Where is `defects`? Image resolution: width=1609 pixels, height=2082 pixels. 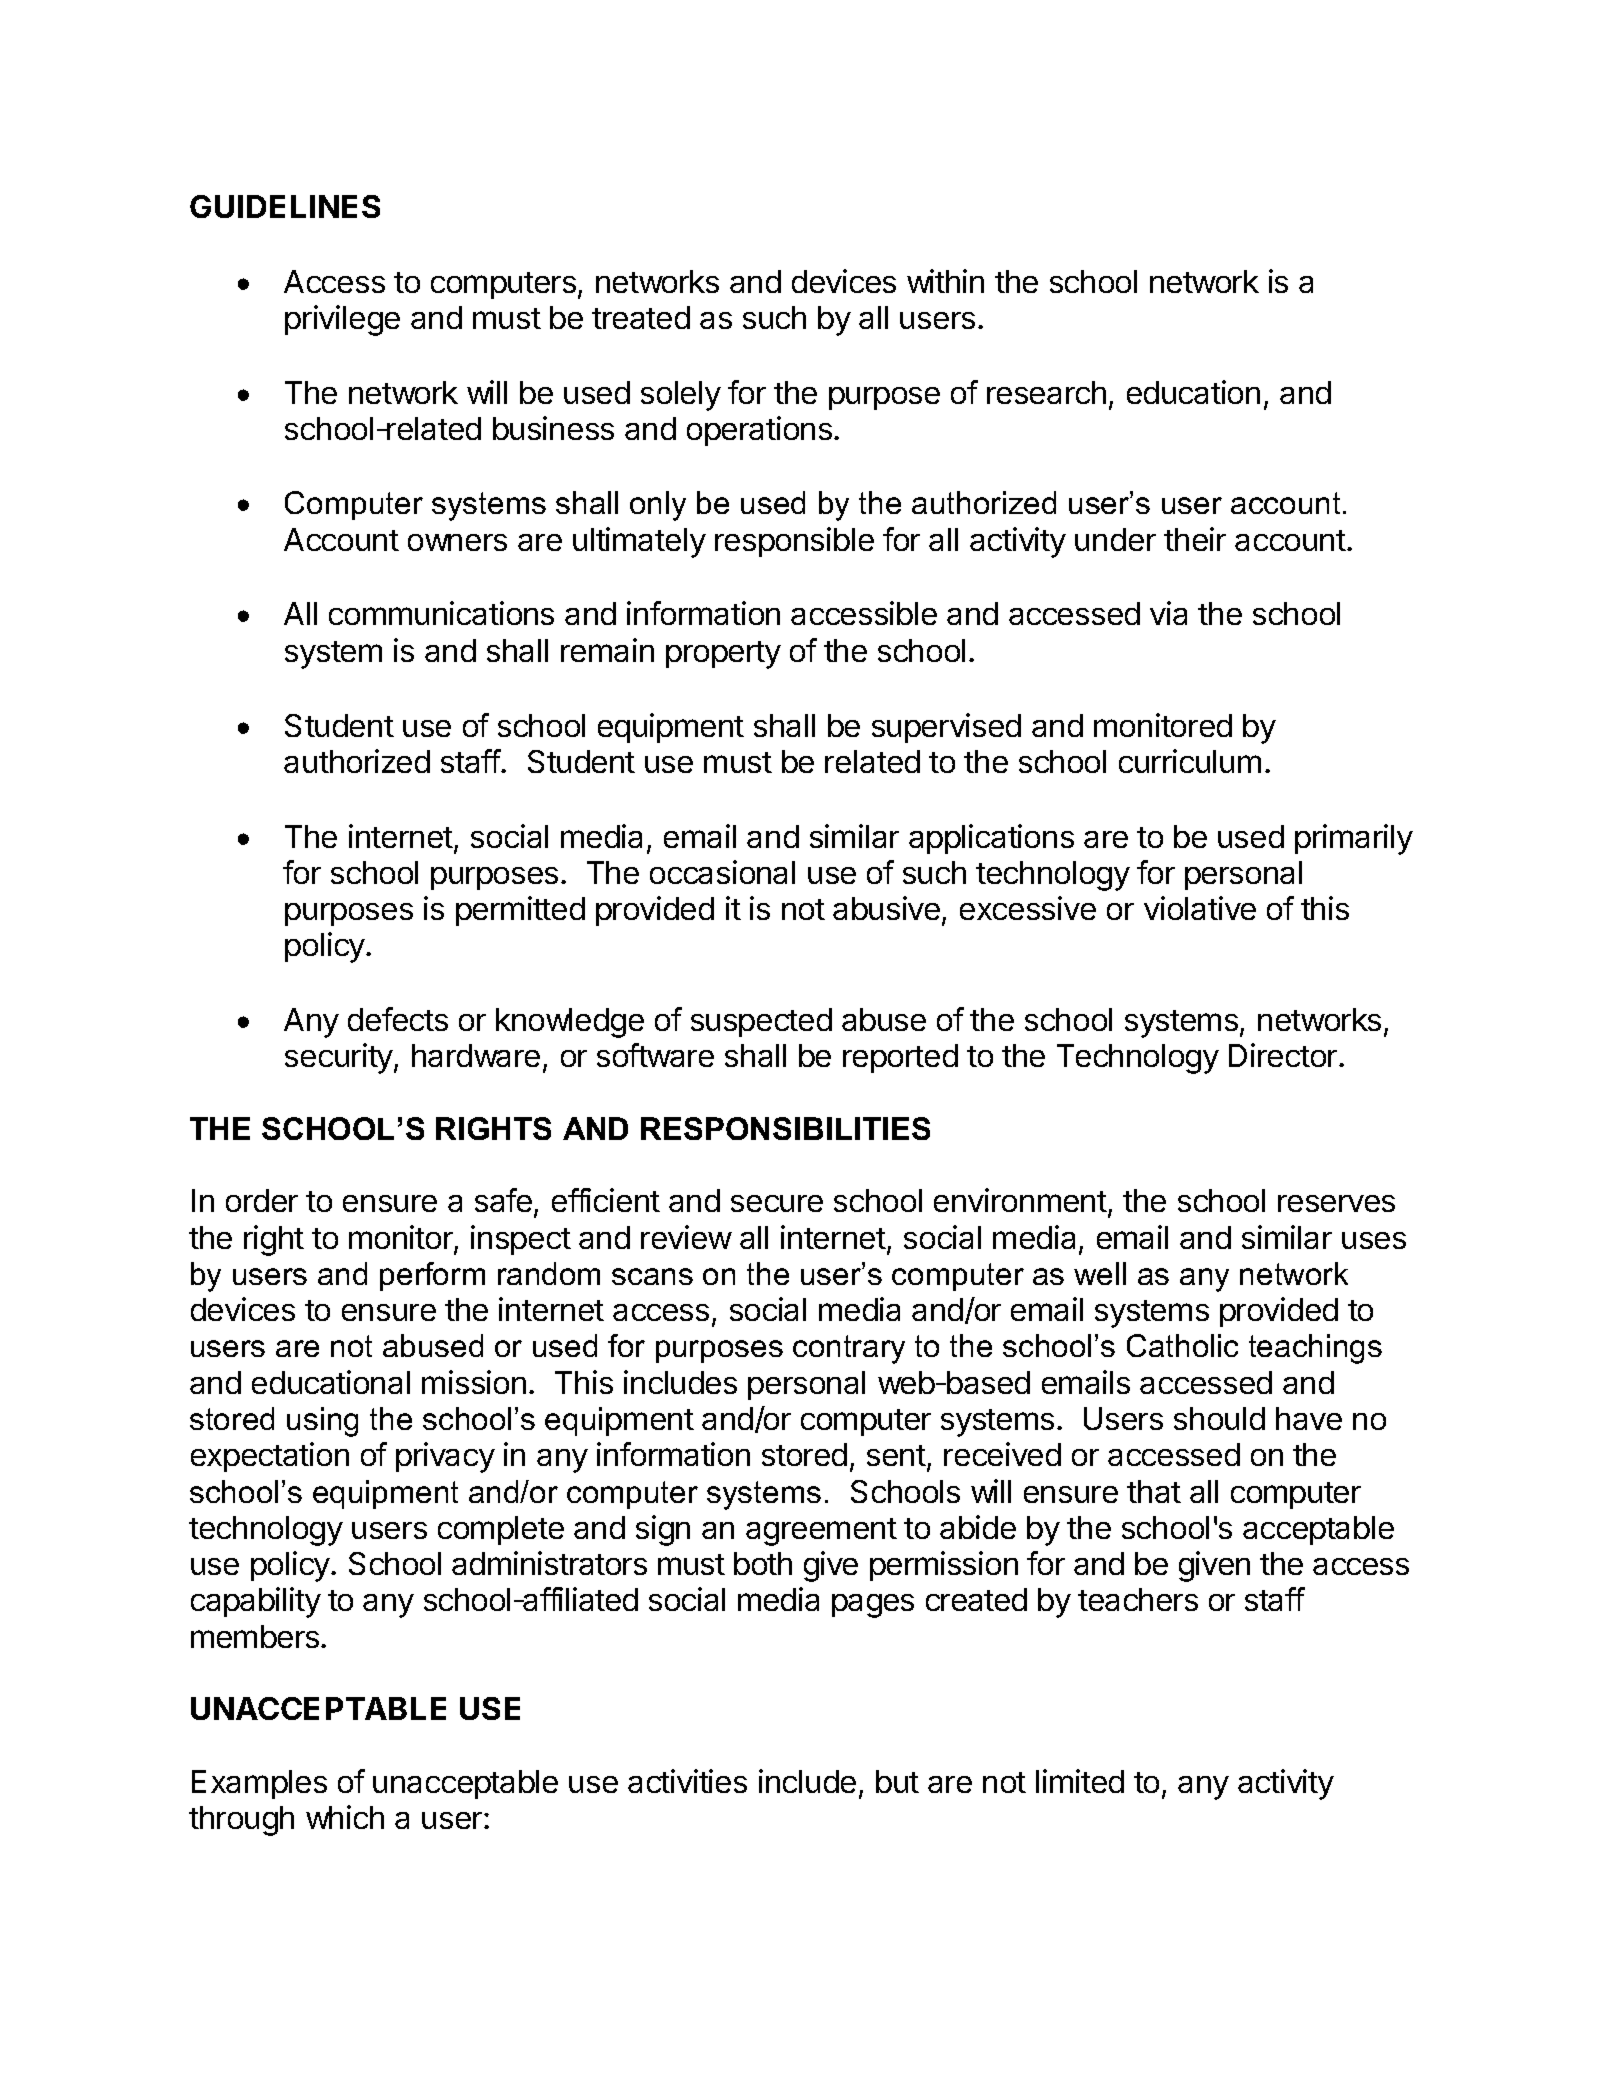
defects is located at coordinates (398, 1019).
